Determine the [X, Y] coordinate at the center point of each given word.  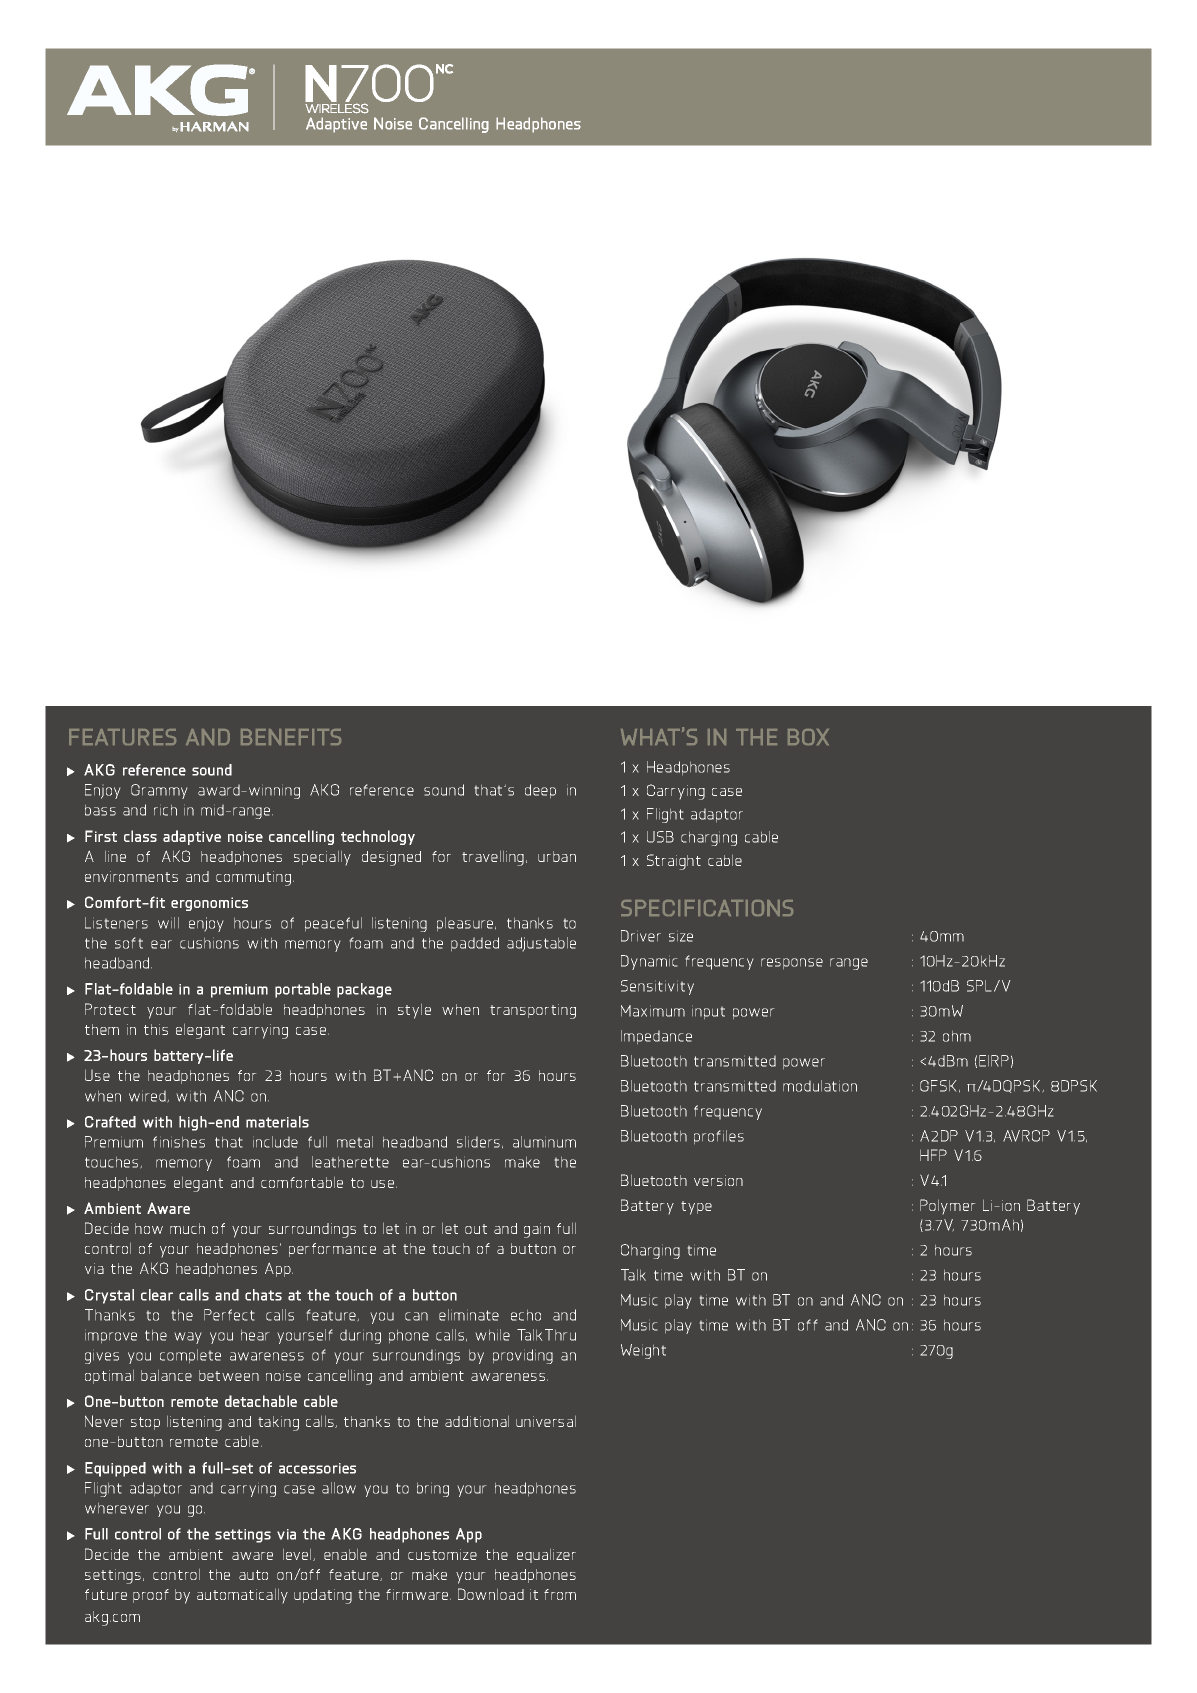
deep [540, 791]
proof [151, 1596]
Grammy [159, 791]
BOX [808, 737]
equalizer [546, 1556]
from [560, 1594]
